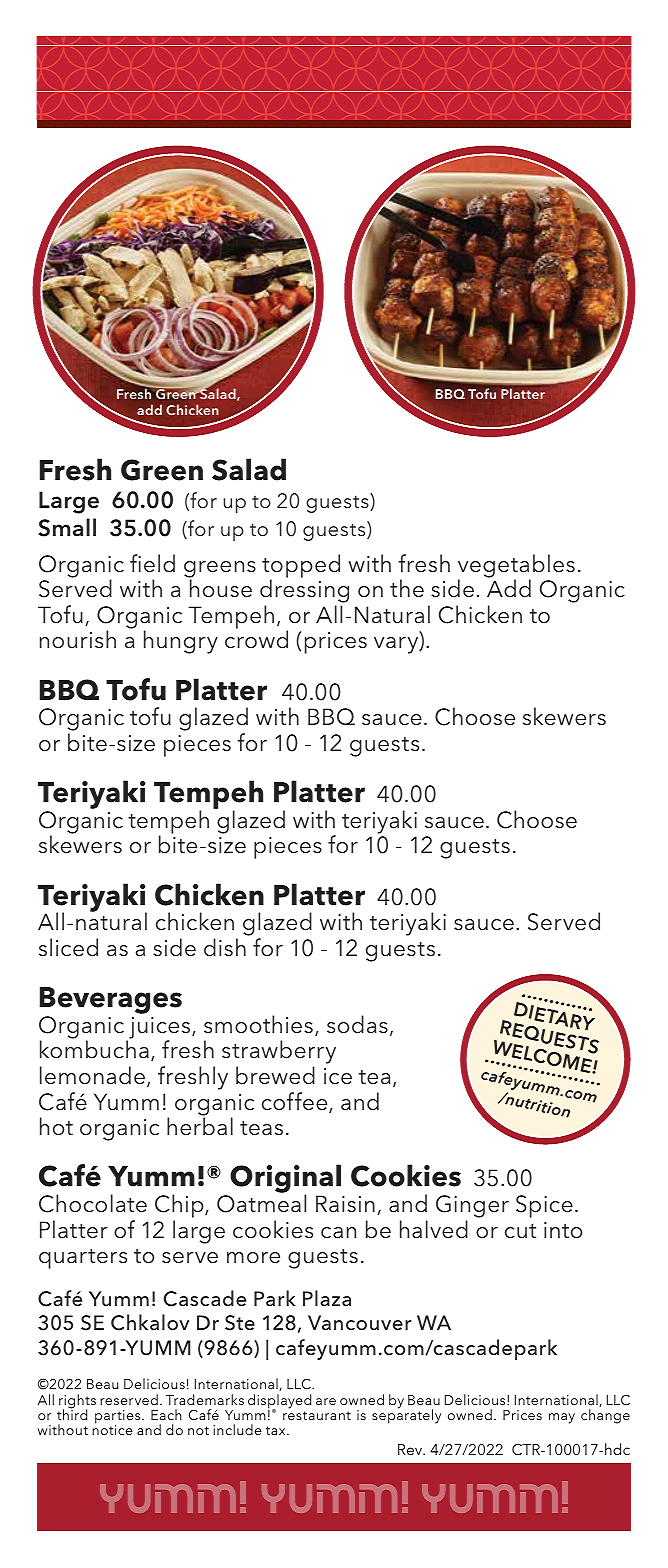 Image resolution: width=668 pixels, height=1568 pixels. Describe the element at coordinates (152, 563) in the screenshot. I see `field` at that location.
